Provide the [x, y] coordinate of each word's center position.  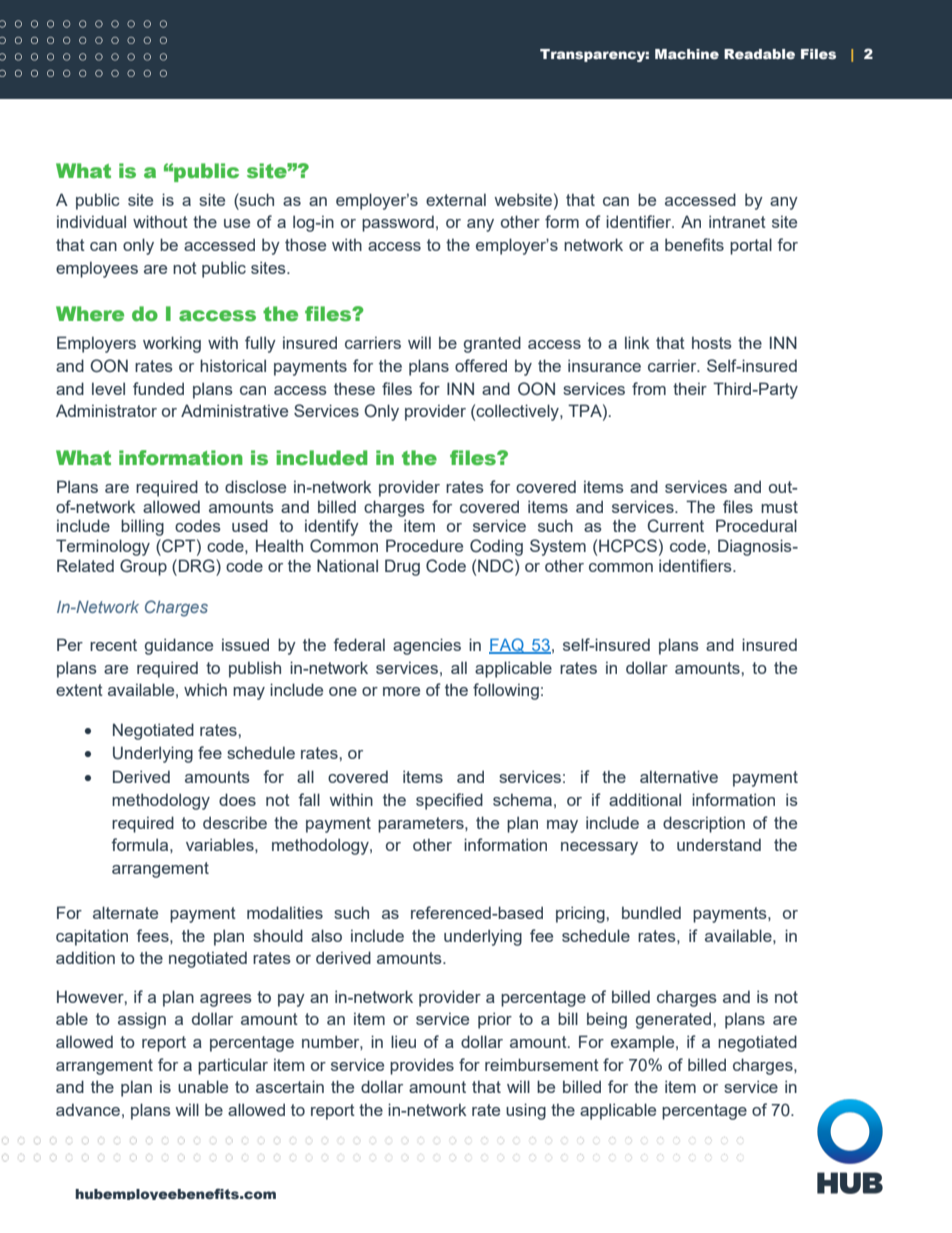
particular [233, 1066]
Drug [402, 567]
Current [675, 526]
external [456, 199]
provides [422, 1066]
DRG [198, 566]
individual [91, 221]
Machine [687, 54]
